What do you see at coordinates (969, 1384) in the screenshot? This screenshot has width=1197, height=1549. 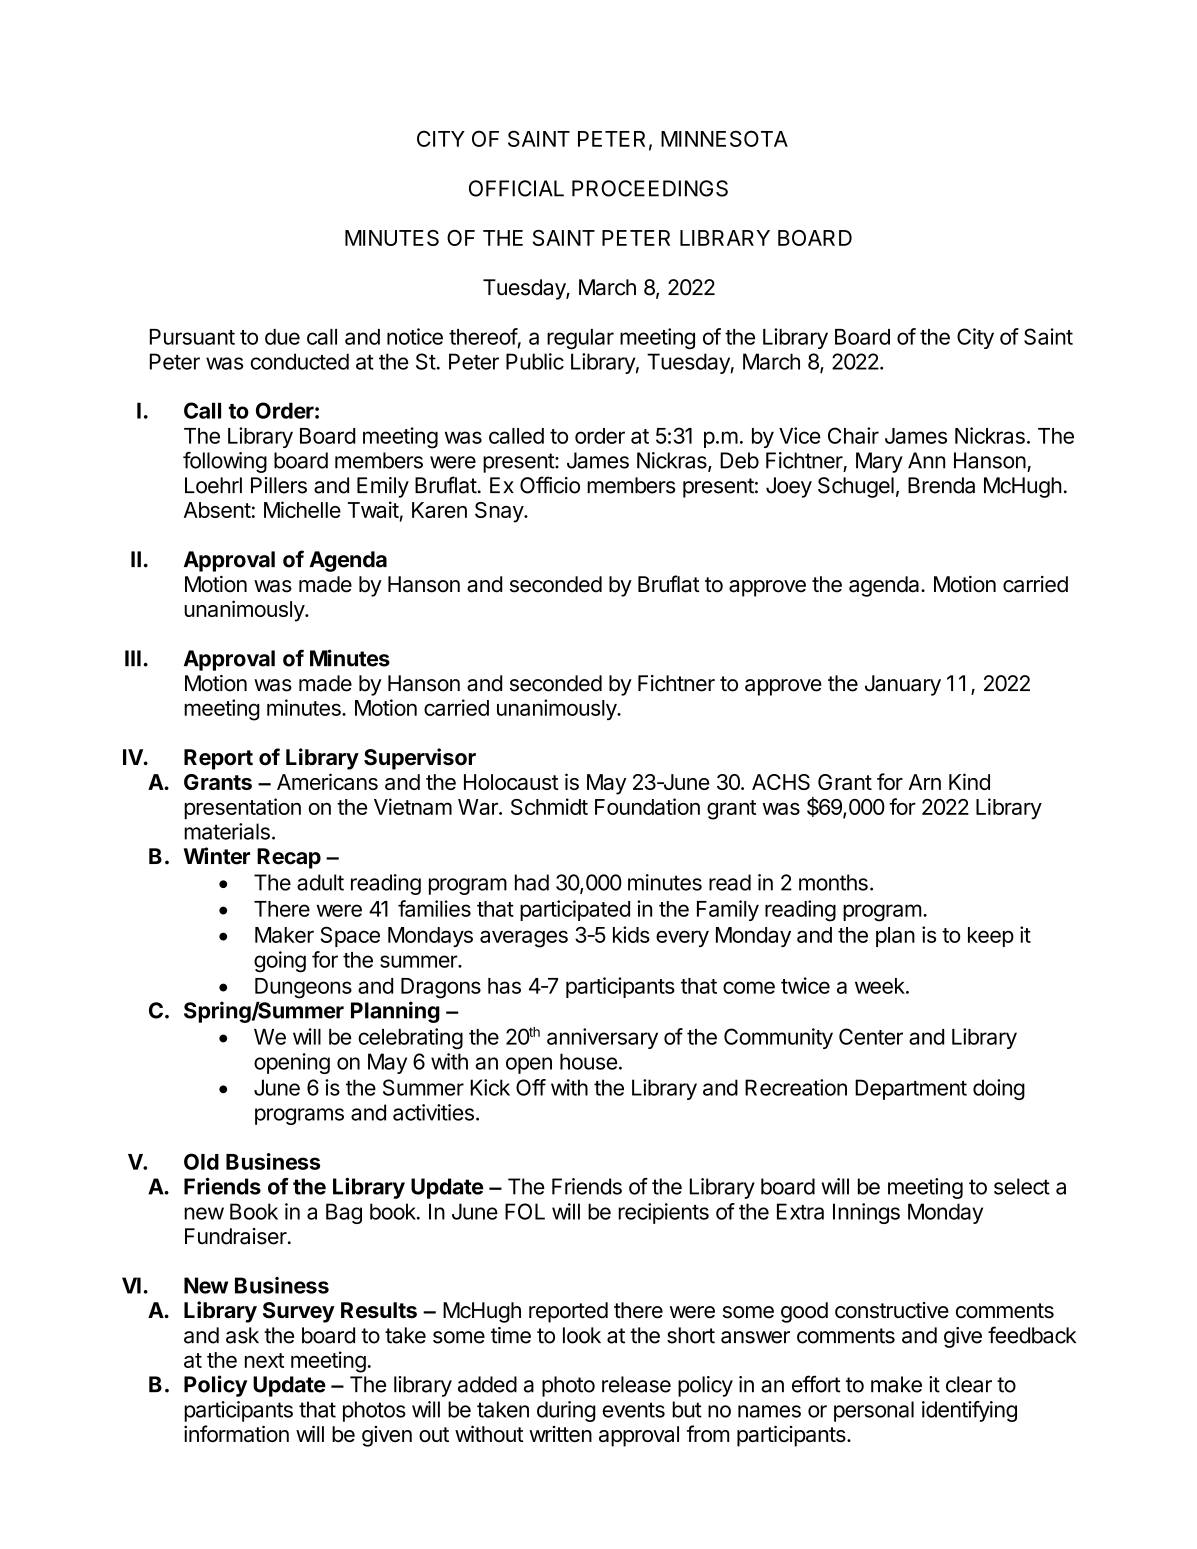 I see `clear` at bounding box center [969, 1384].
